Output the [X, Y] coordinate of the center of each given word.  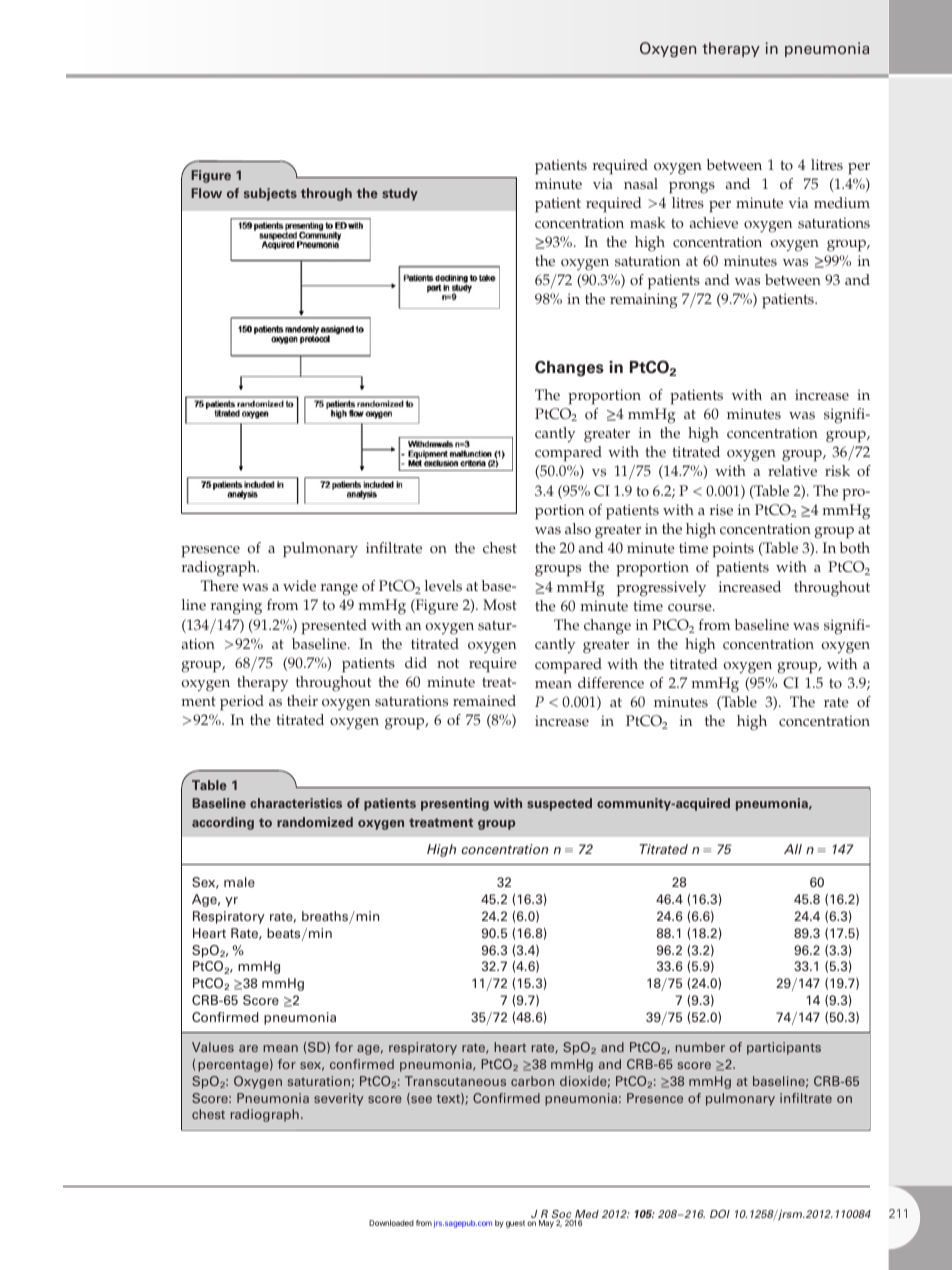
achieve [714, 223]
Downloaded [391, 1223]
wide [299, 585]
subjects [270, 194]
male [239, 882]
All [793, 849]
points [733, 550]
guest [515, 1224]
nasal [641, 184]
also [578, 529]
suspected [559, 804]
